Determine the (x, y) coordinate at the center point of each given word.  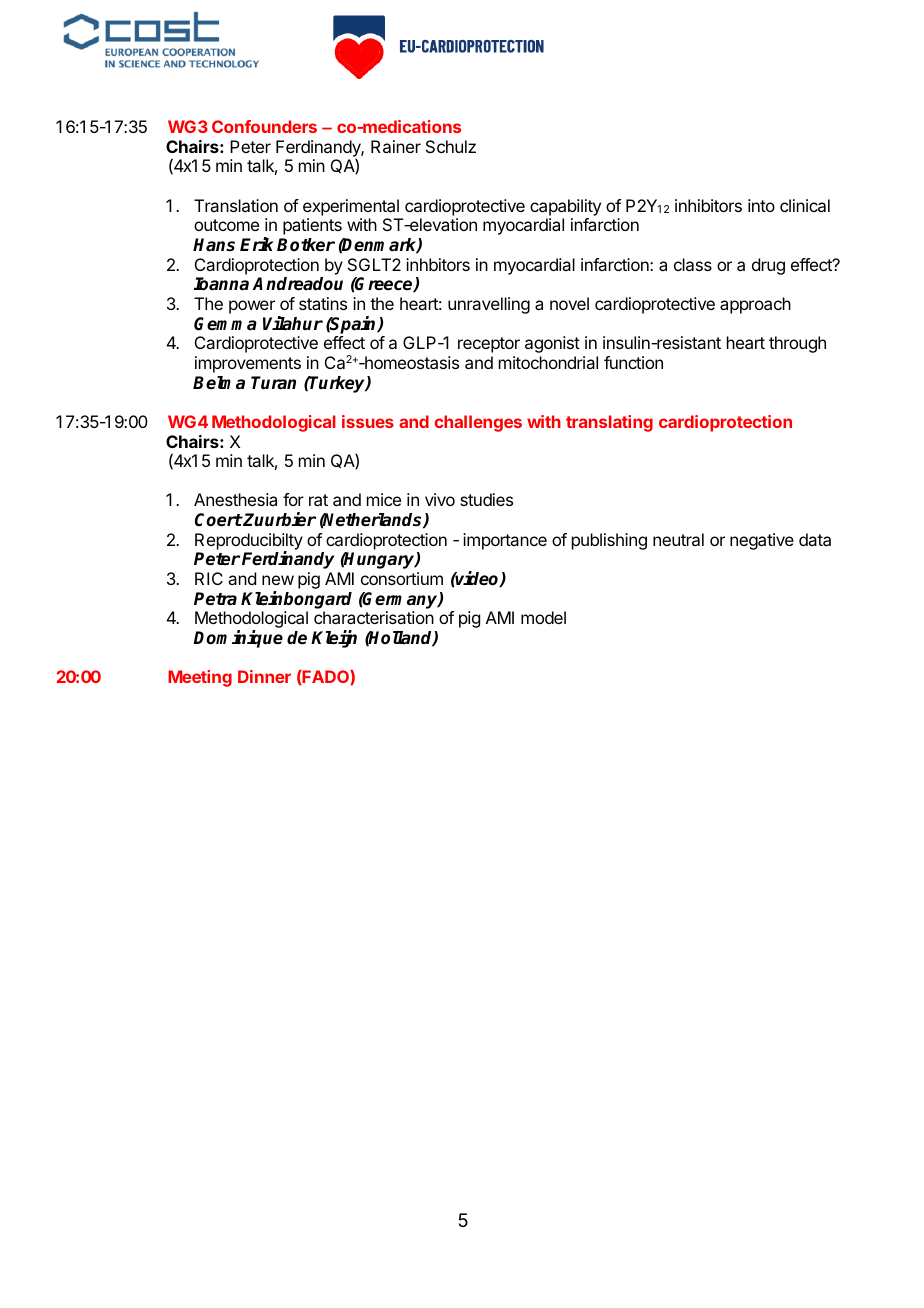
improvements (248, 364)
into (761, 205)
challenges (478, 423)
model (543, 617)
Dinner (264, 676)
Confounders (264, 126)
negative (762, 541)
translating (609, 423)
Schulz (451, 146)
